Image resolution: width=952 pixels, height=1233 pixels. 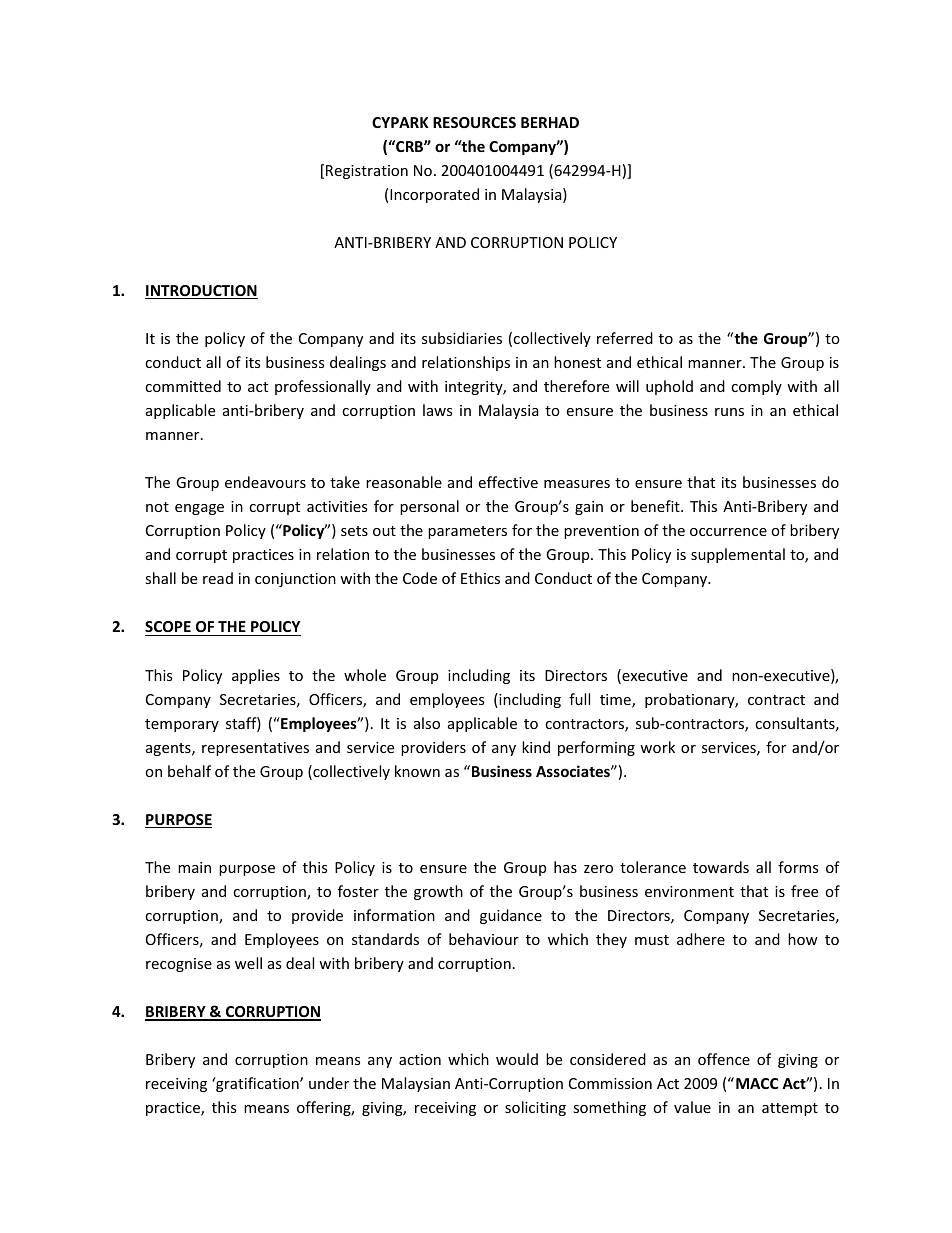 I want to click on RESOURCES, so click(x=474, y=122).
